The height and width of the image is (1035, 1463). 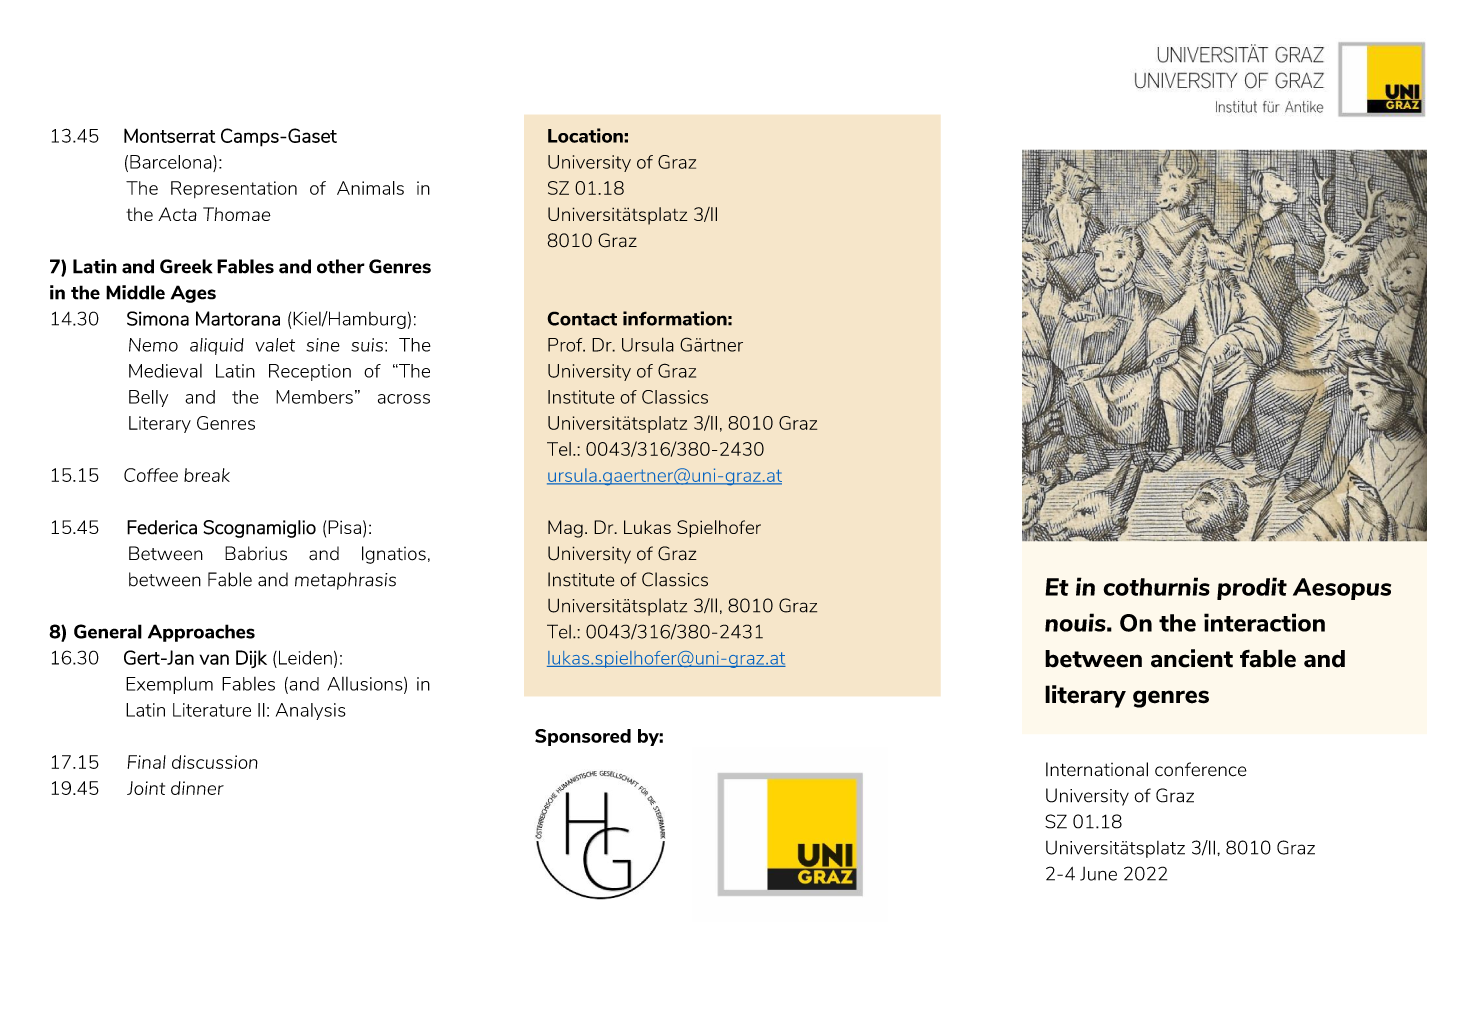 What do you see at coordinates (583, 737) in the image?
I see `Sponsored` at bounding box center [583, 737].
